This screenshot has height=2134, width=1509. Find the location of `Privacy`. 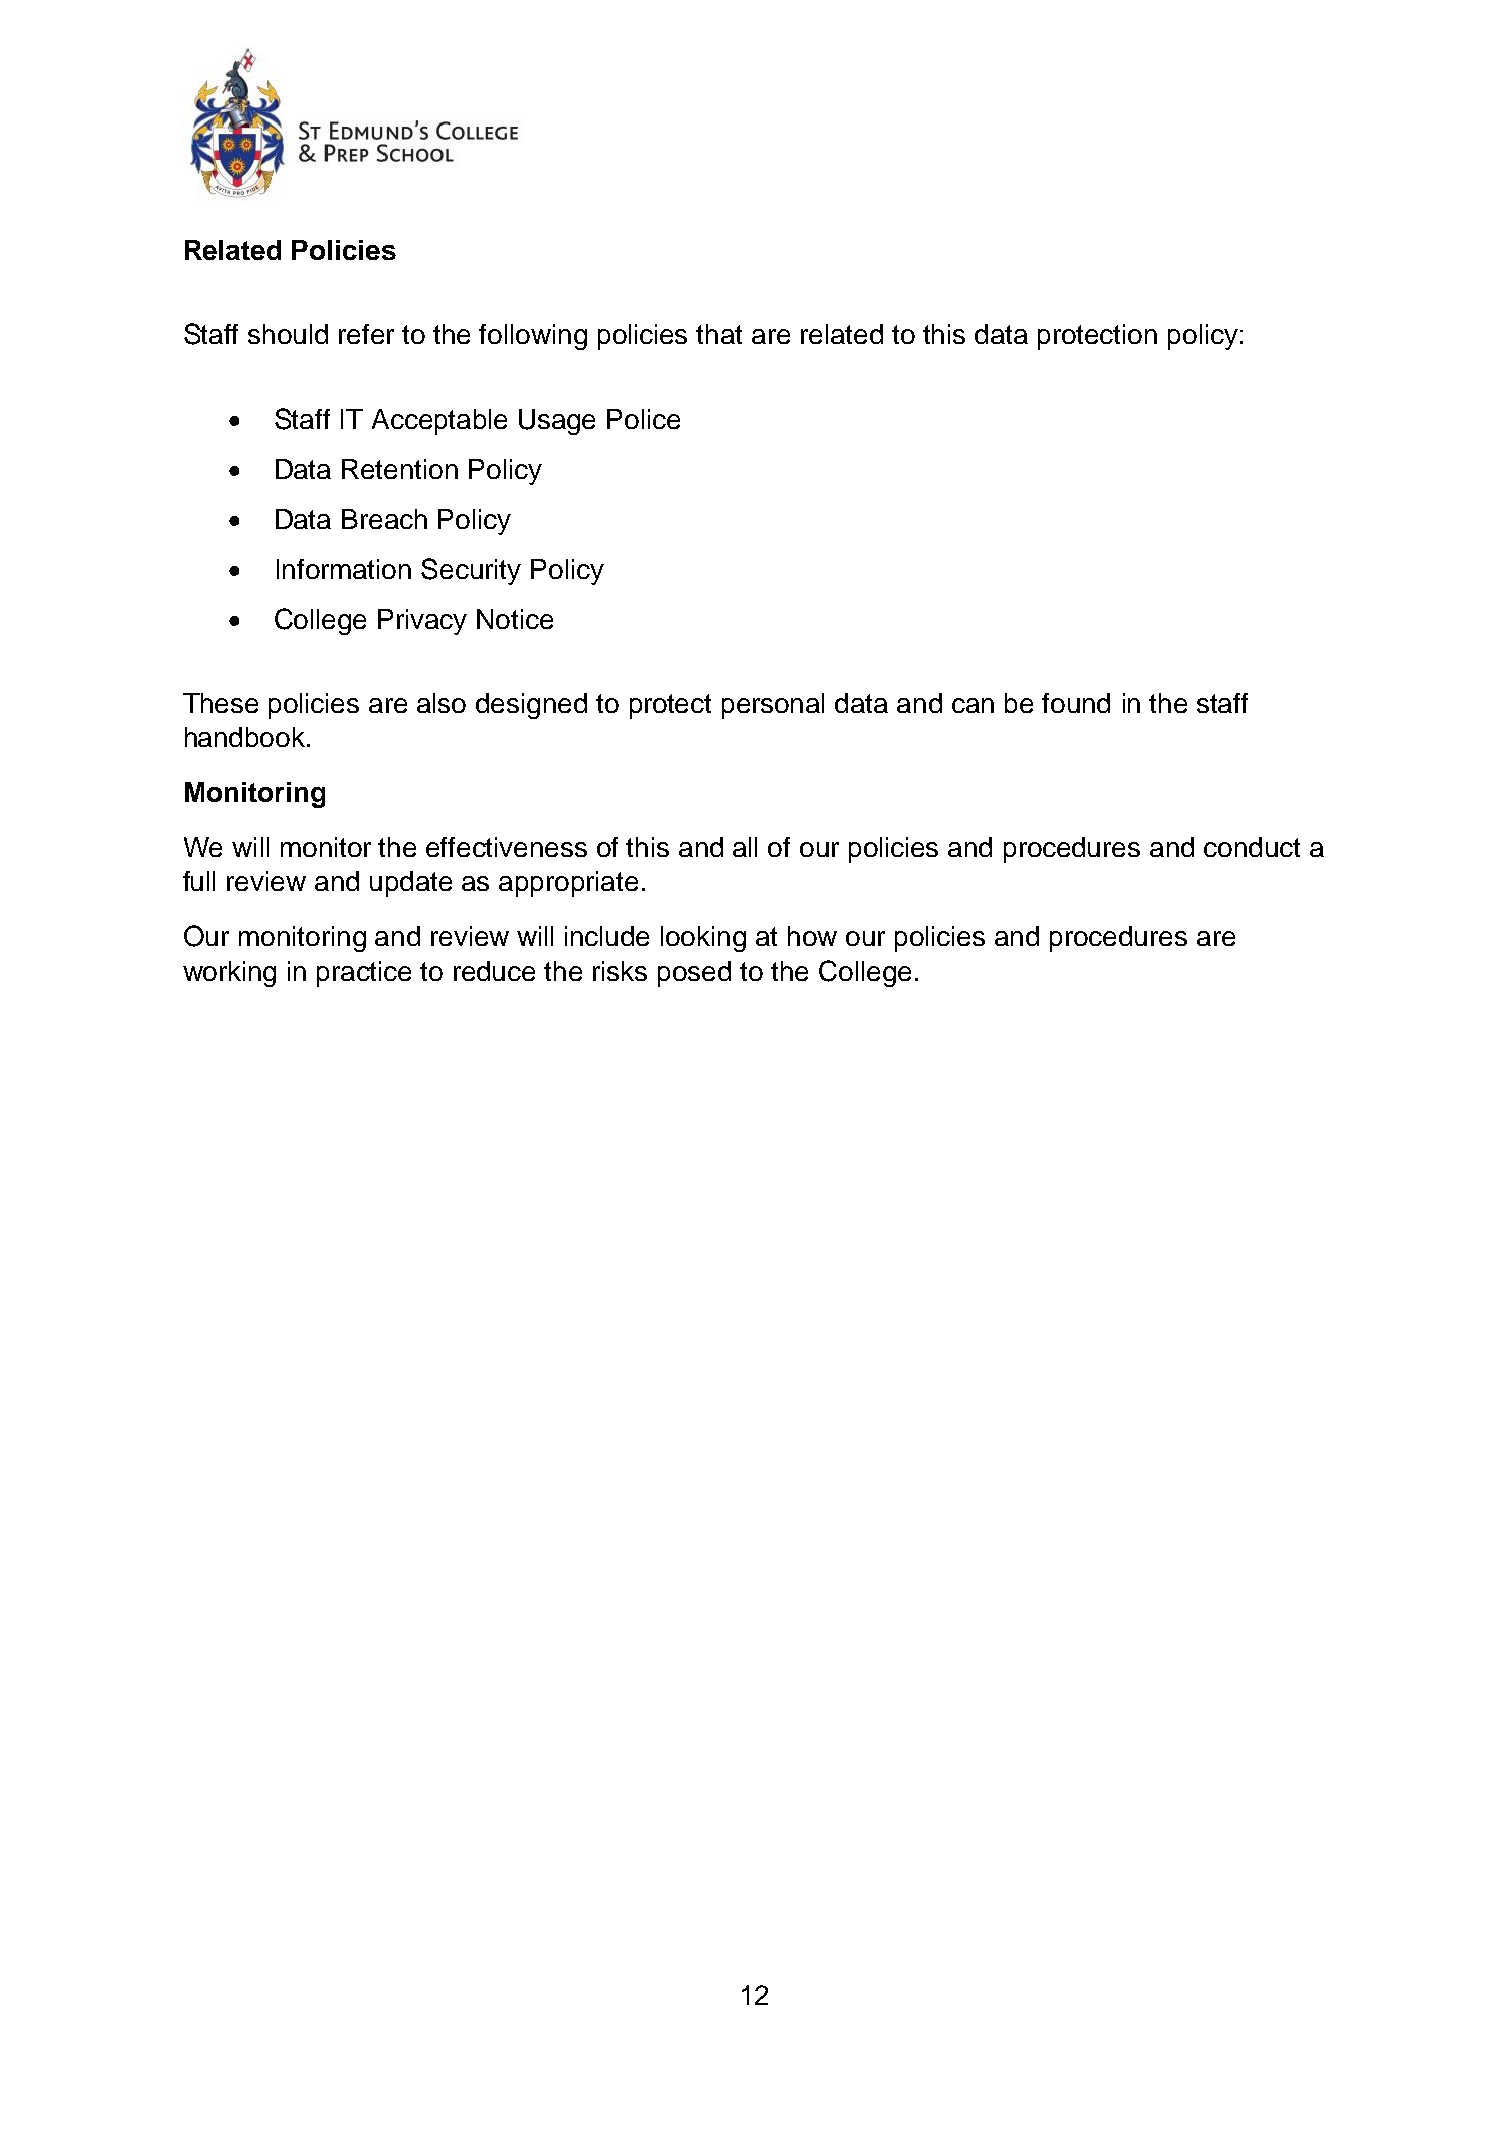

Privacy is located at coordinates (422, 622).
